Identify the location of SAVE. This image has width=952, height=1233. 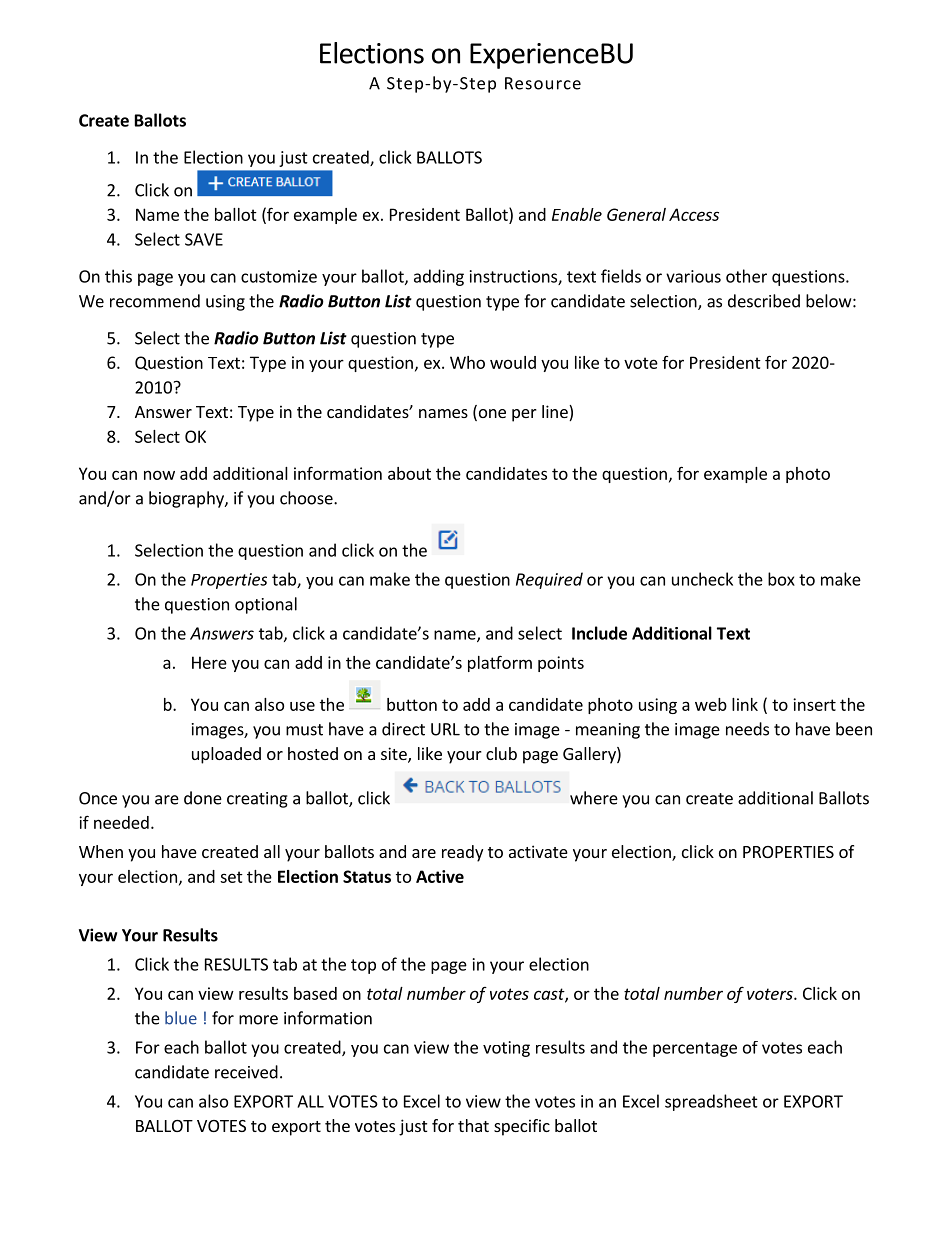
(204, 239).
